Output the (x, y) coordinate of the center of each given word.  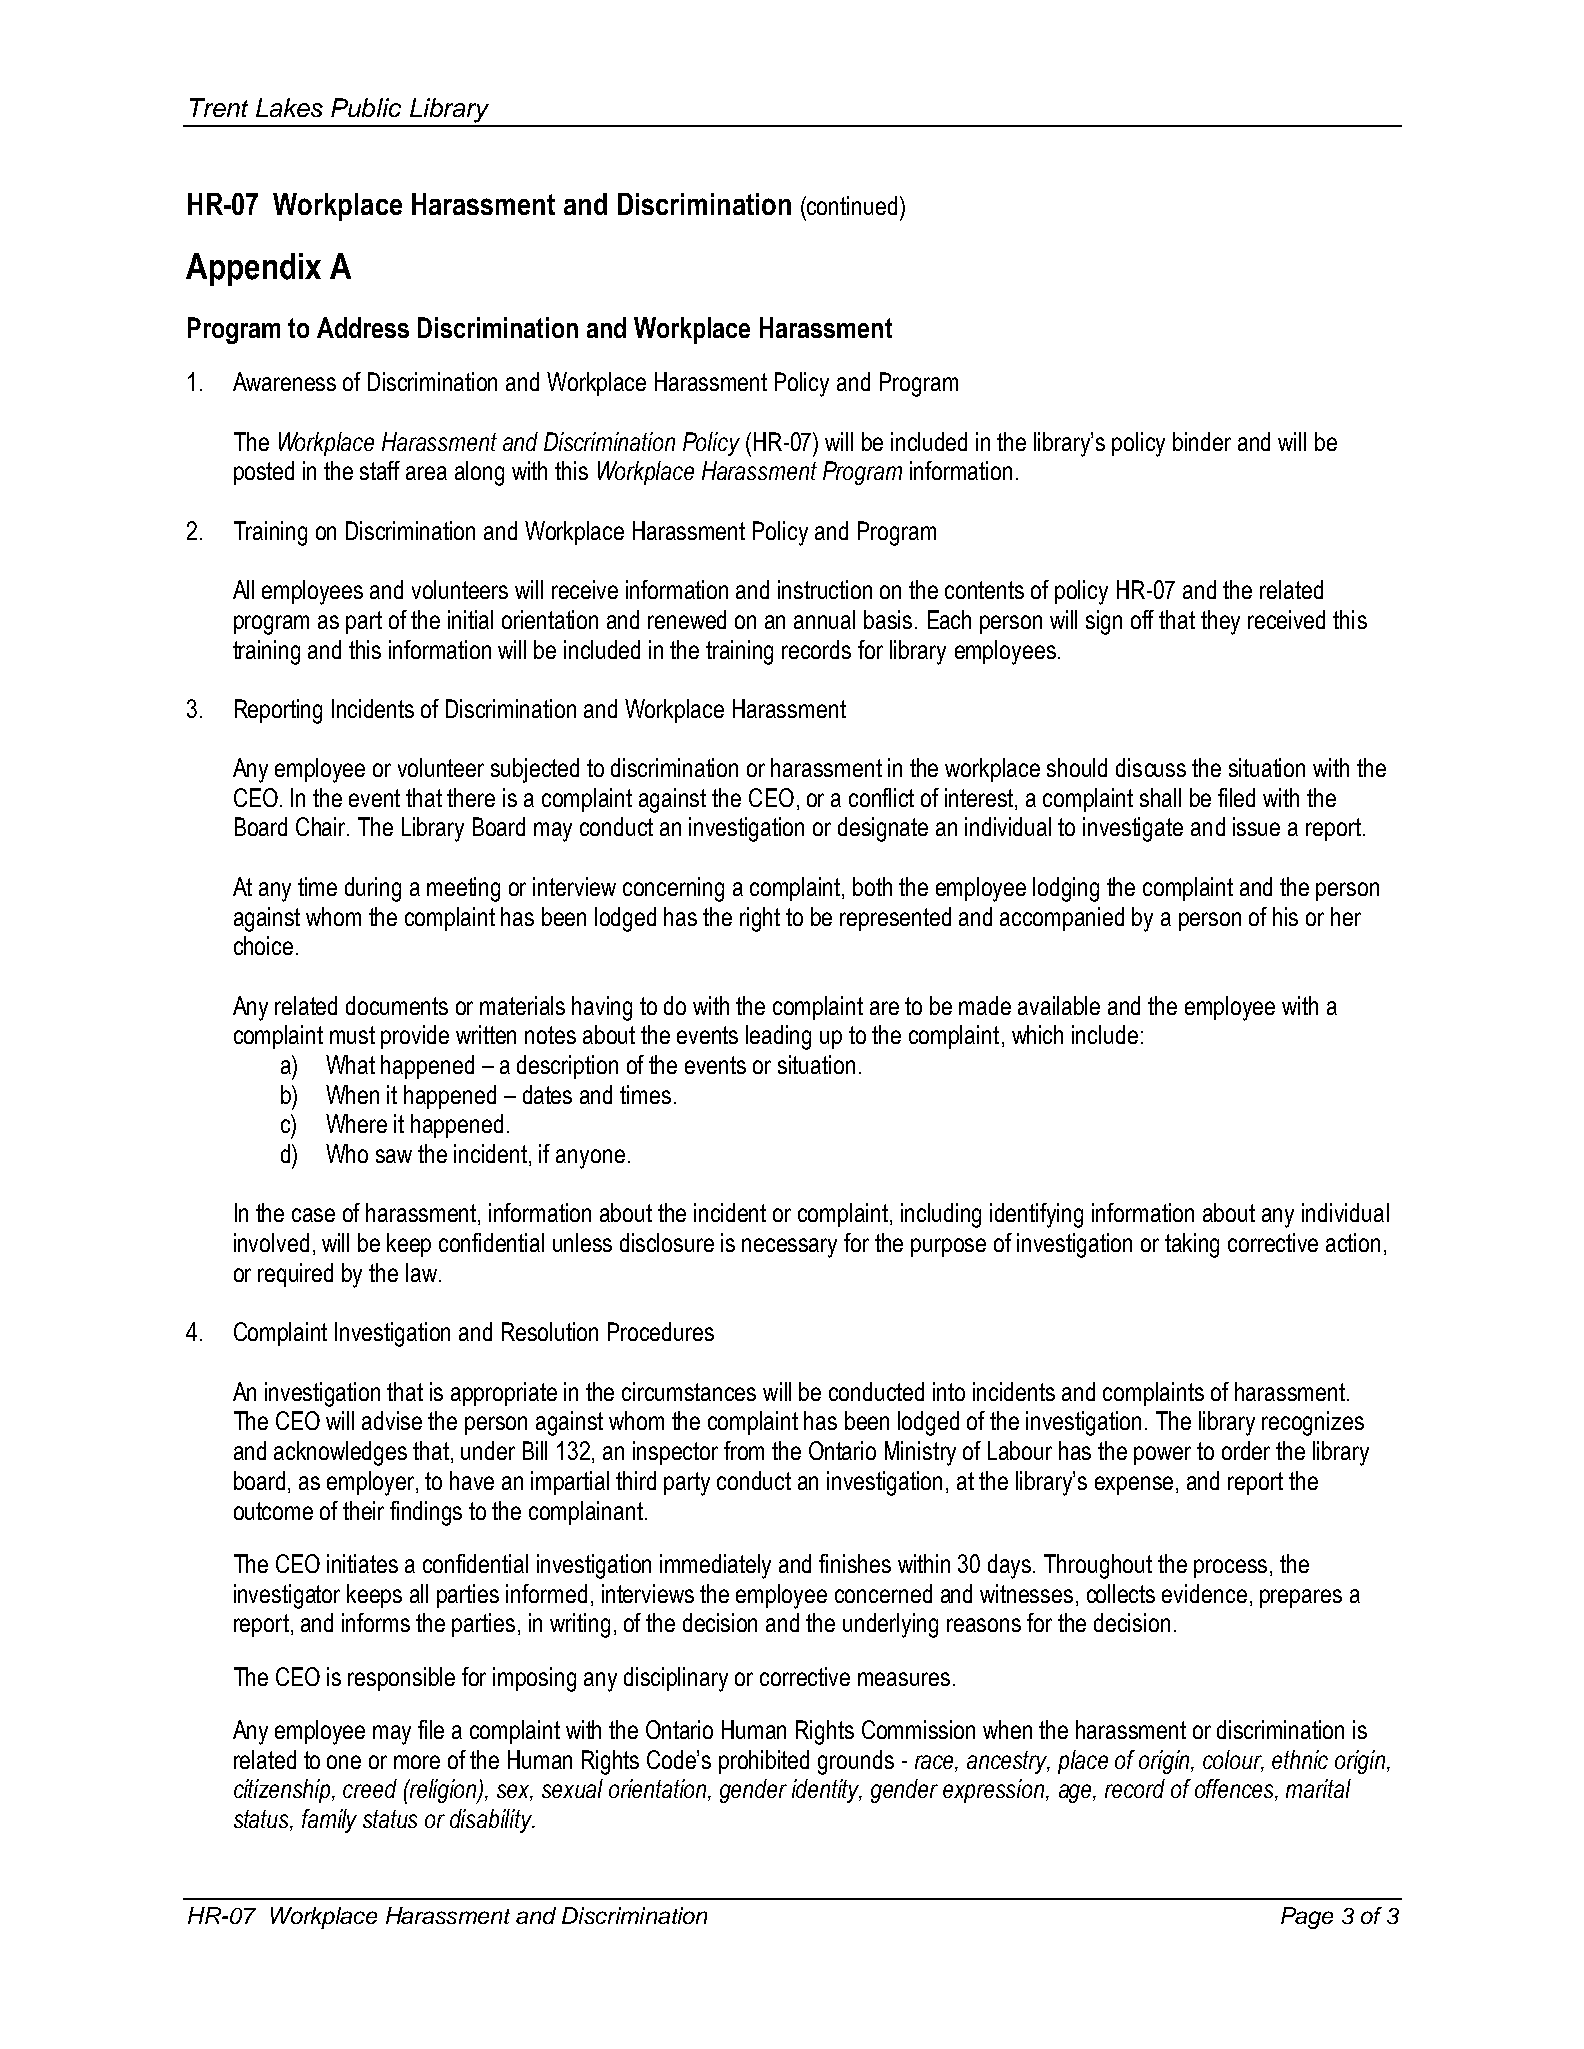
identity (827, 1791)
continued (851, 205)
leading (778, 1037)
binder (1202, 441)
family (329, 1821)
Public (366, 107)
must (352, 1035)
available (1059, 1005)
